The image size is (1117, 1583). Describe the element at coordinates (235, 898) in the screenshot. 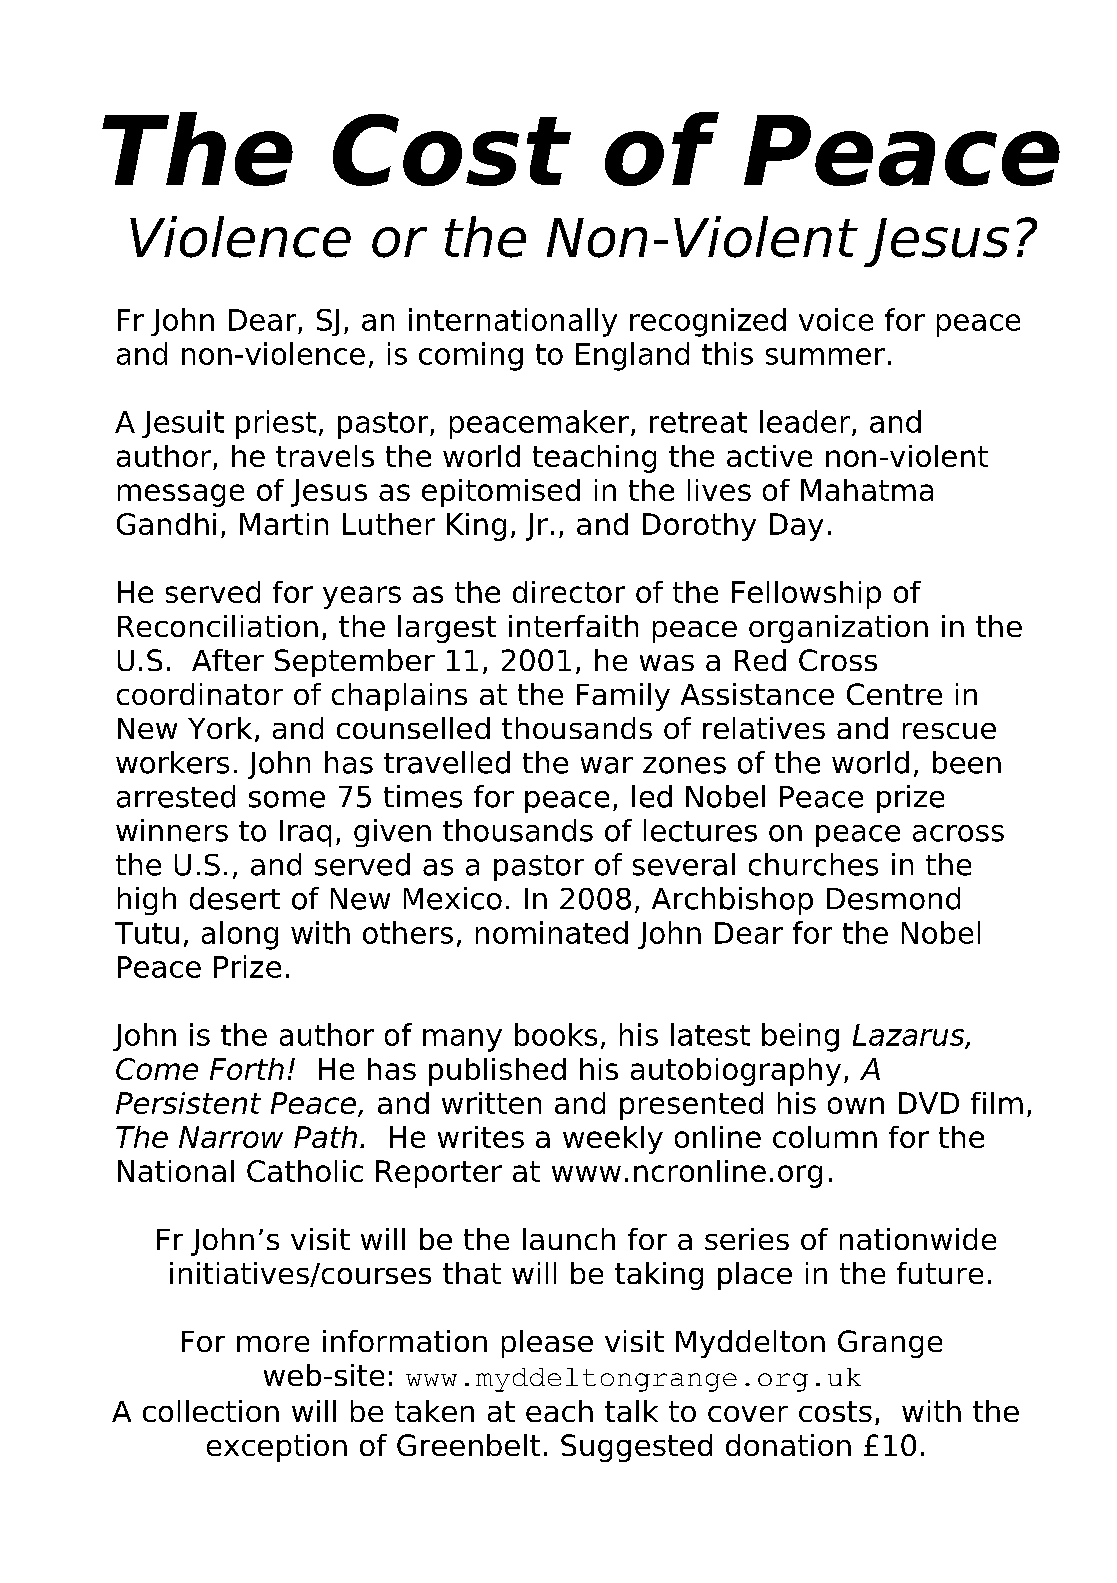

I see `desert` at that location.
